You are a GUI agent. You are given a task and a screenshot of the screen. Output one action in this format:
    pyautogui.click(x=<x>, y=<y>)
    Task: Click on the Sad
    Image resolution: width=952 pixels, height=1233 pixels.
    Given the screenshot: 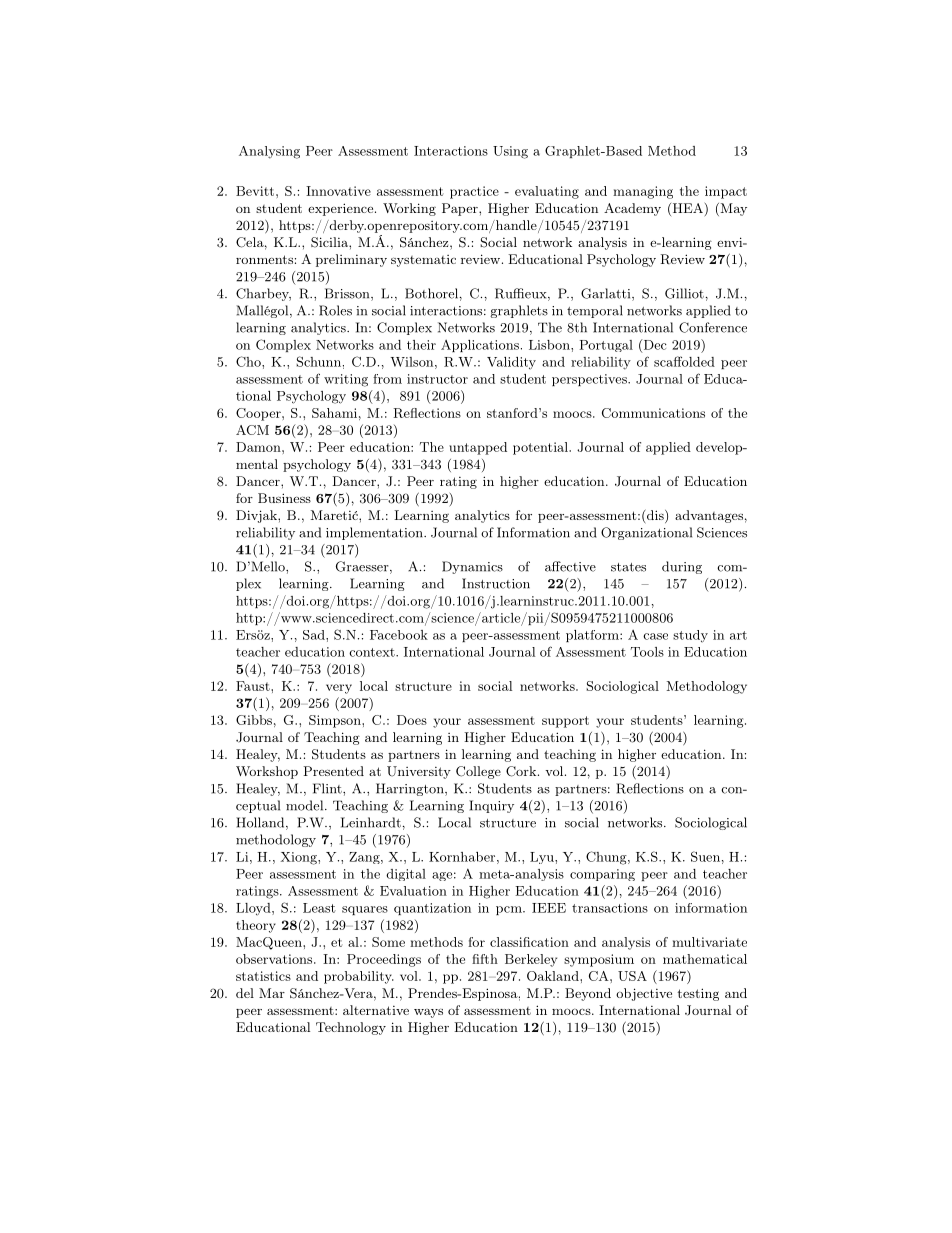 What is the action you would take?
    pyautogui.click(x=315, y=635)
